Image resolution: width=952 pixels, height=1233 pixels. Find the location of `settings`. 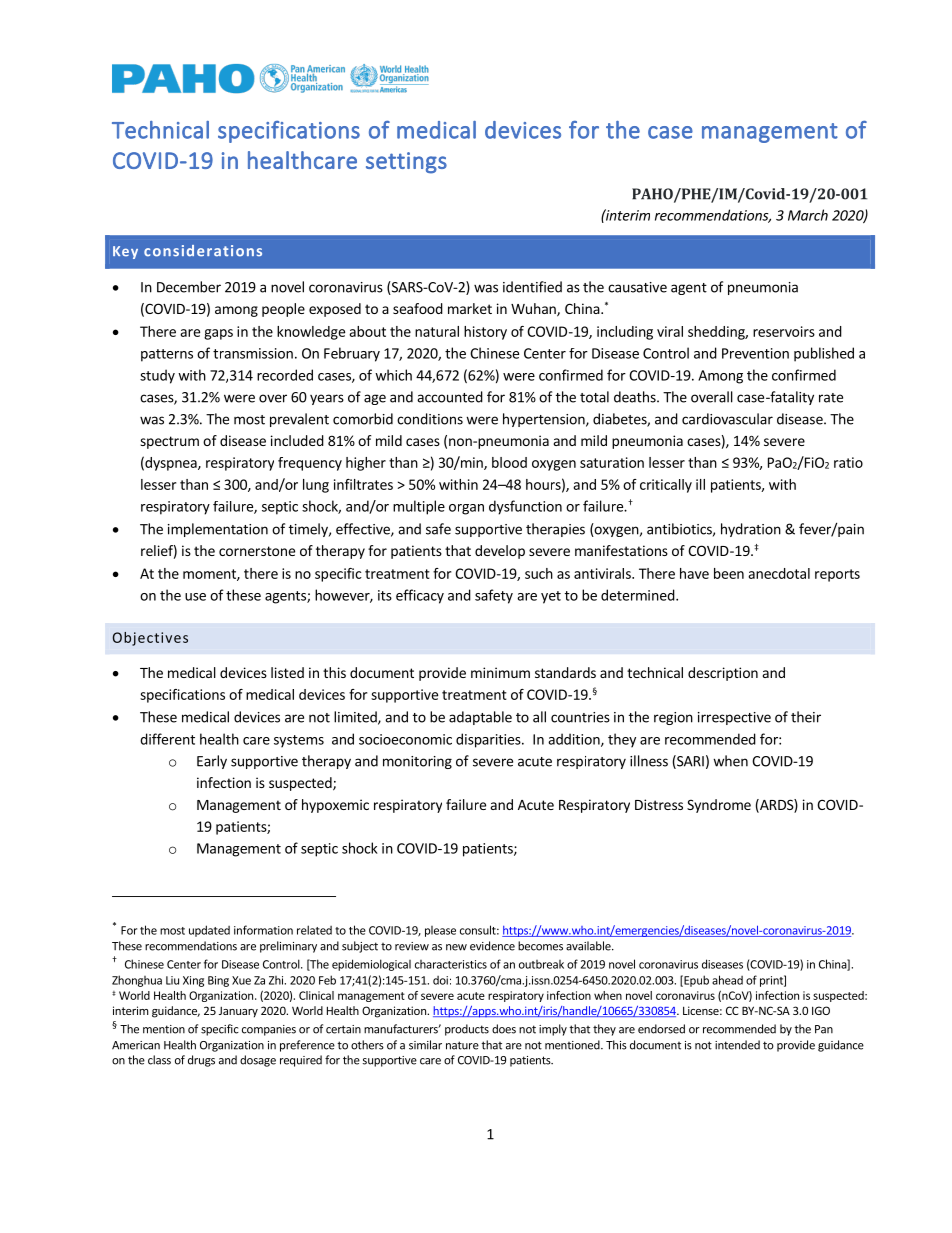

settings is located at coordinates (406, 163).
